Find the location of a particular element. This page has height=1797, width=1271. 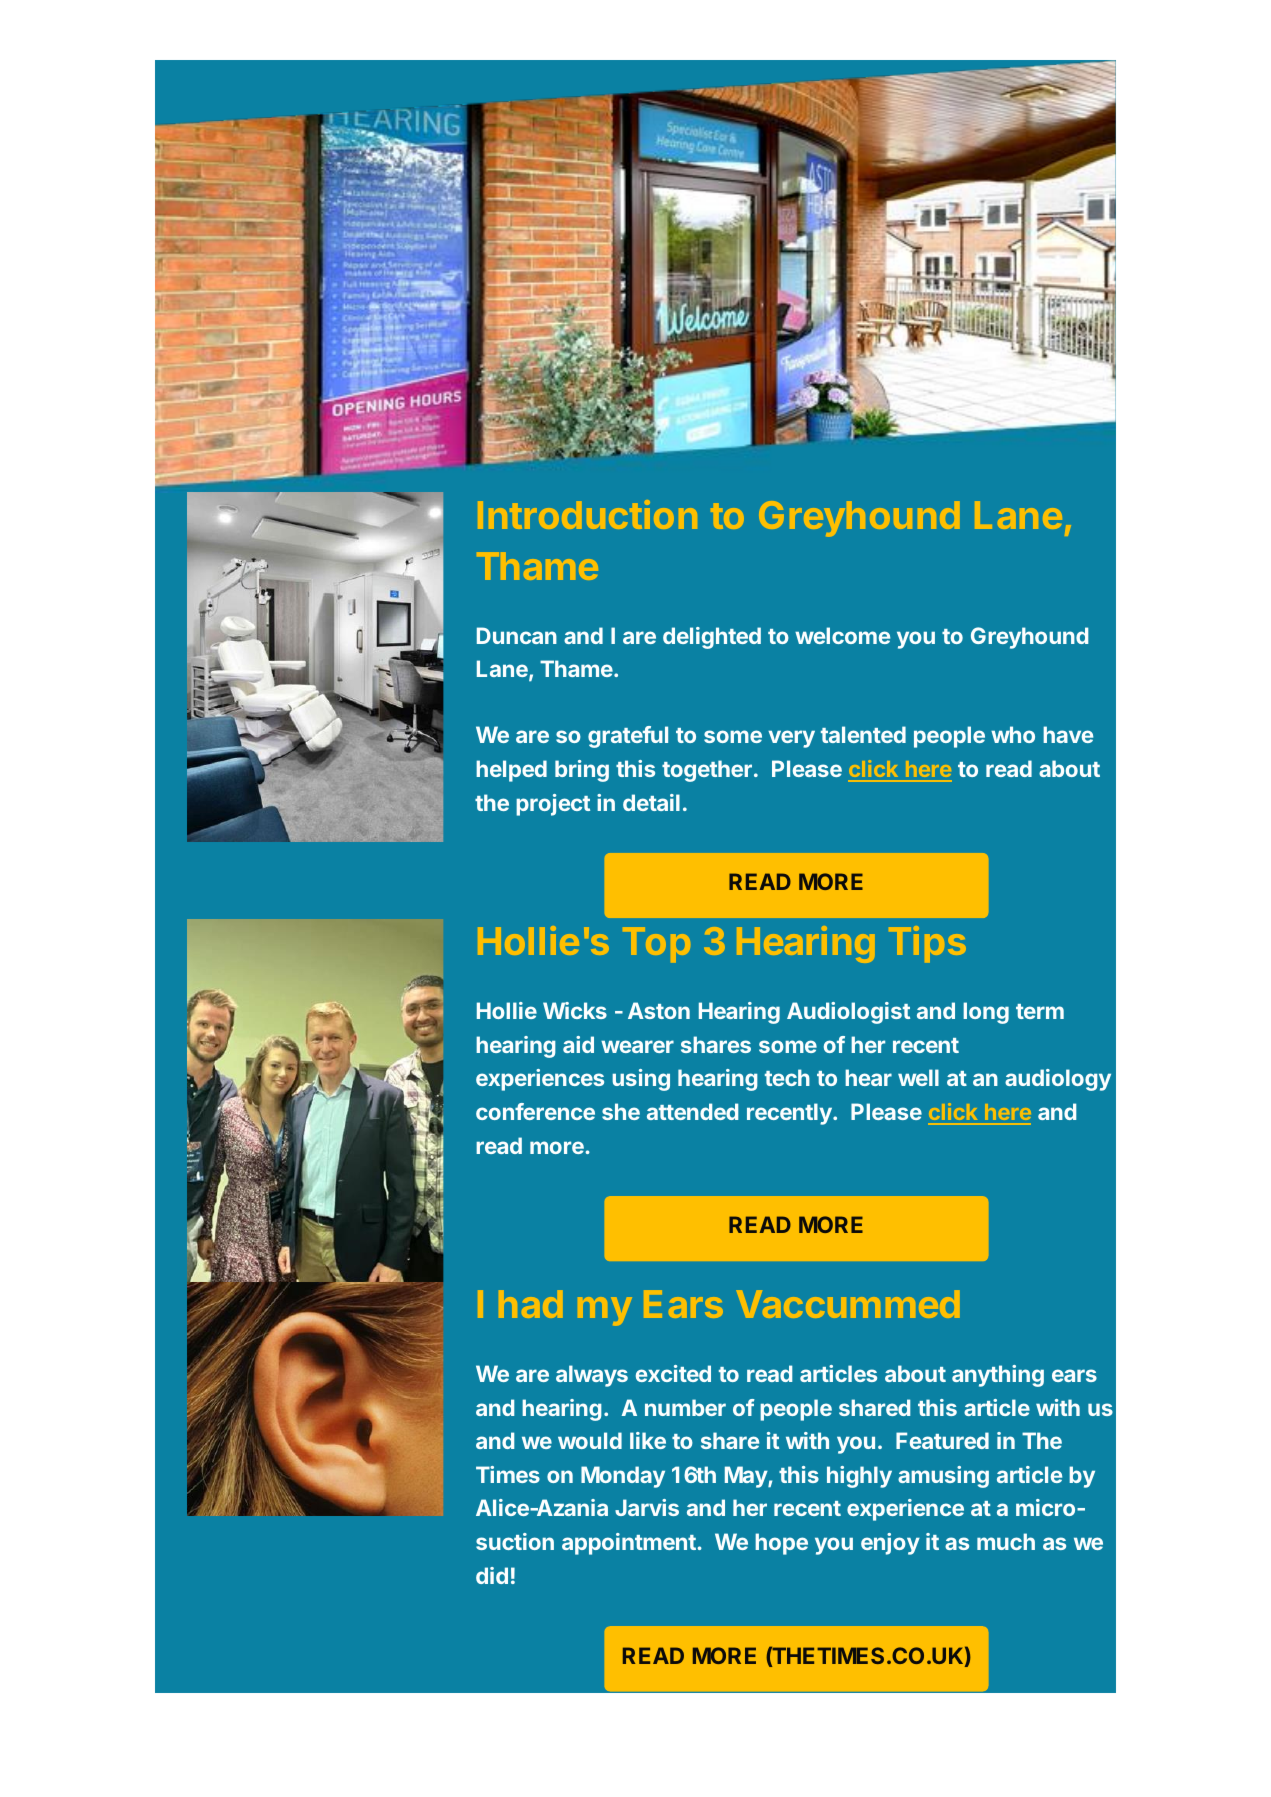

welcome is located at coordinates (842, 635).
